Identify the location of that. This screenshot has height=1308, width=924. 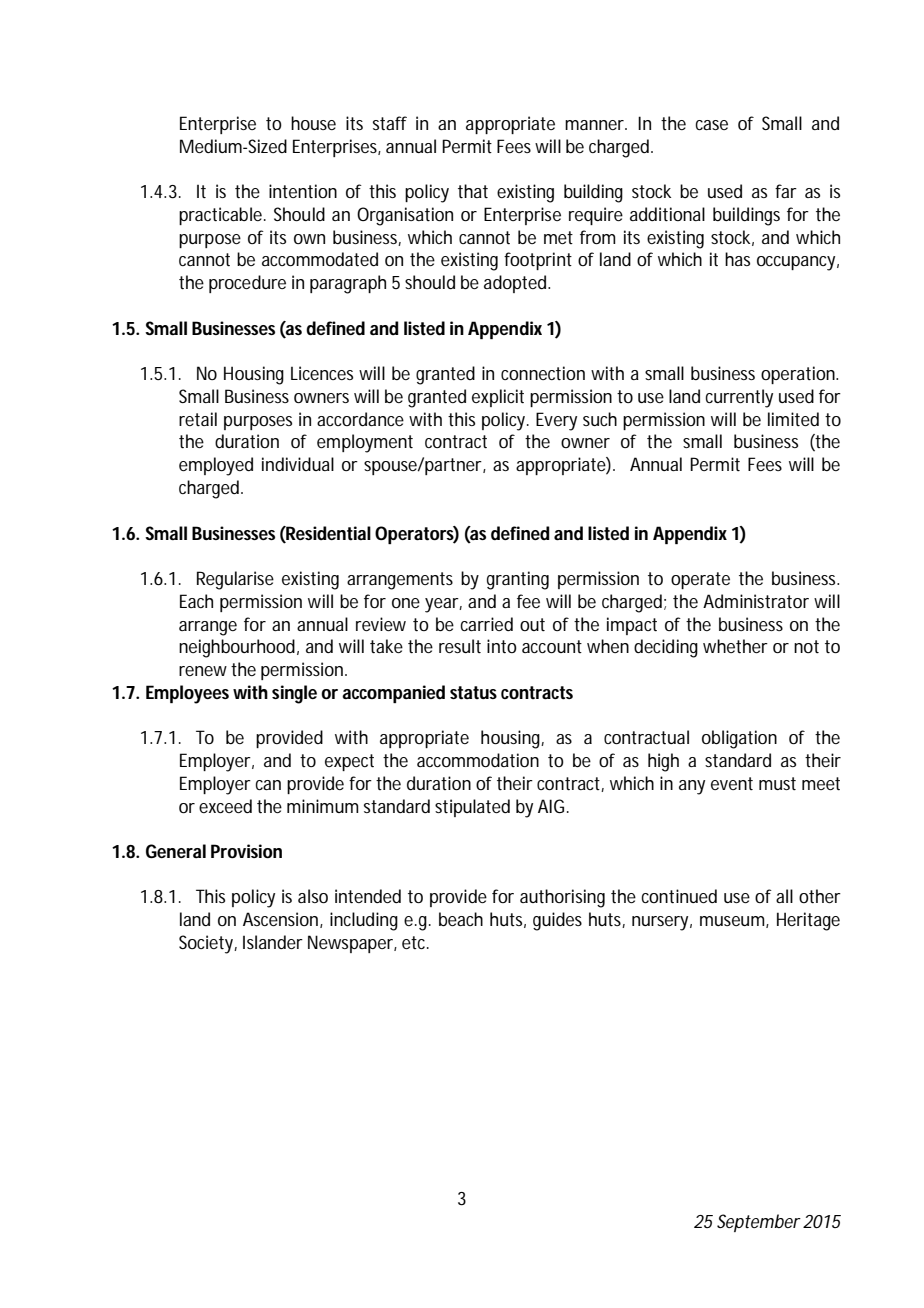
(473, 191).
